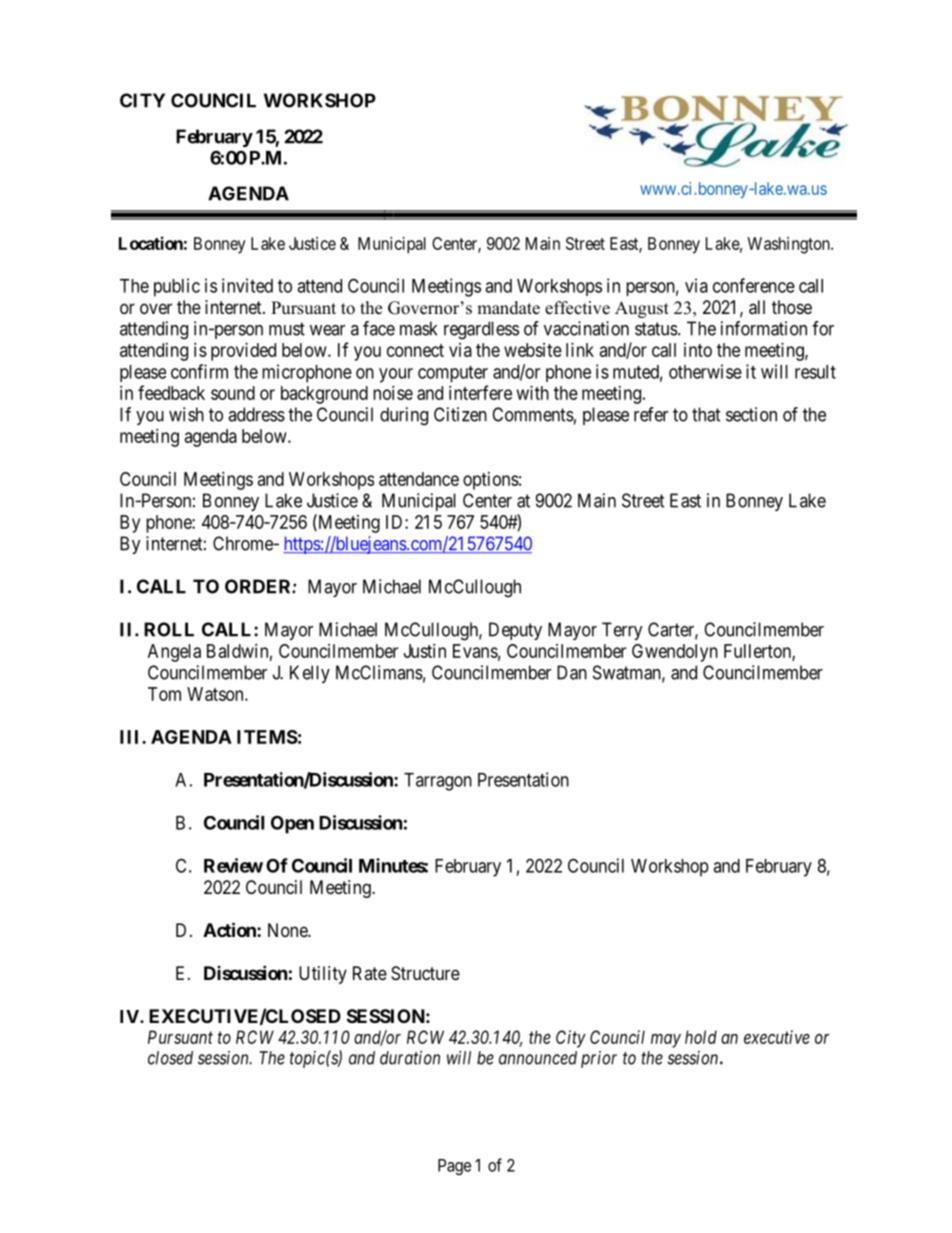 The width and height of the screenshot is (952, 1233). What do you see at coordinates (410, 1058) in the screenshot?
I see `duration` at bounding box center [410, 1058].
